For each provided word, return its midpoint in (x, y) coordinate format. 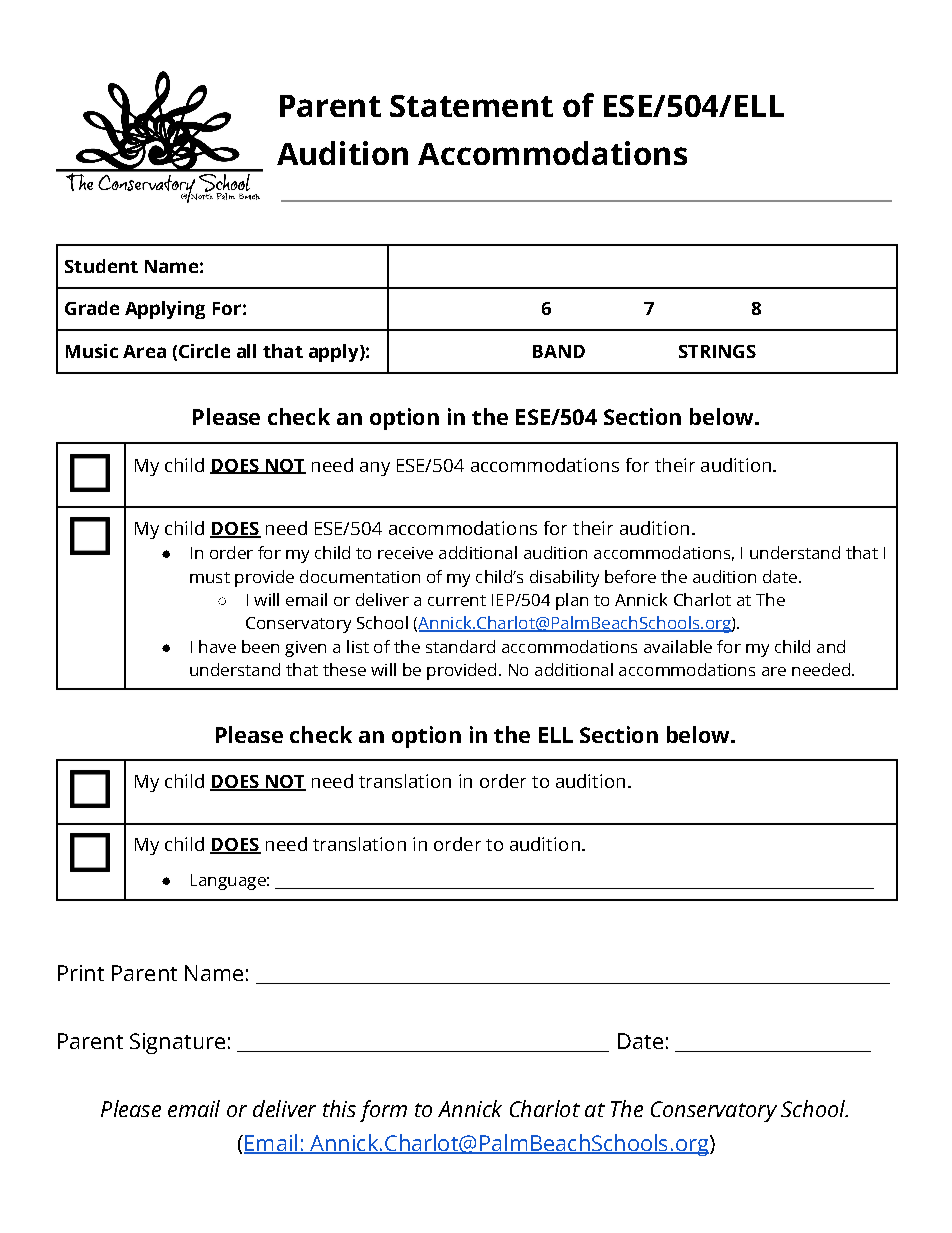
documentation (360, 576)
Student (101, 266)
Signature (177, 1043)
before (630, 576)
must (210, 577)
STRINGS (717, 351)
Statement (471, 106)
